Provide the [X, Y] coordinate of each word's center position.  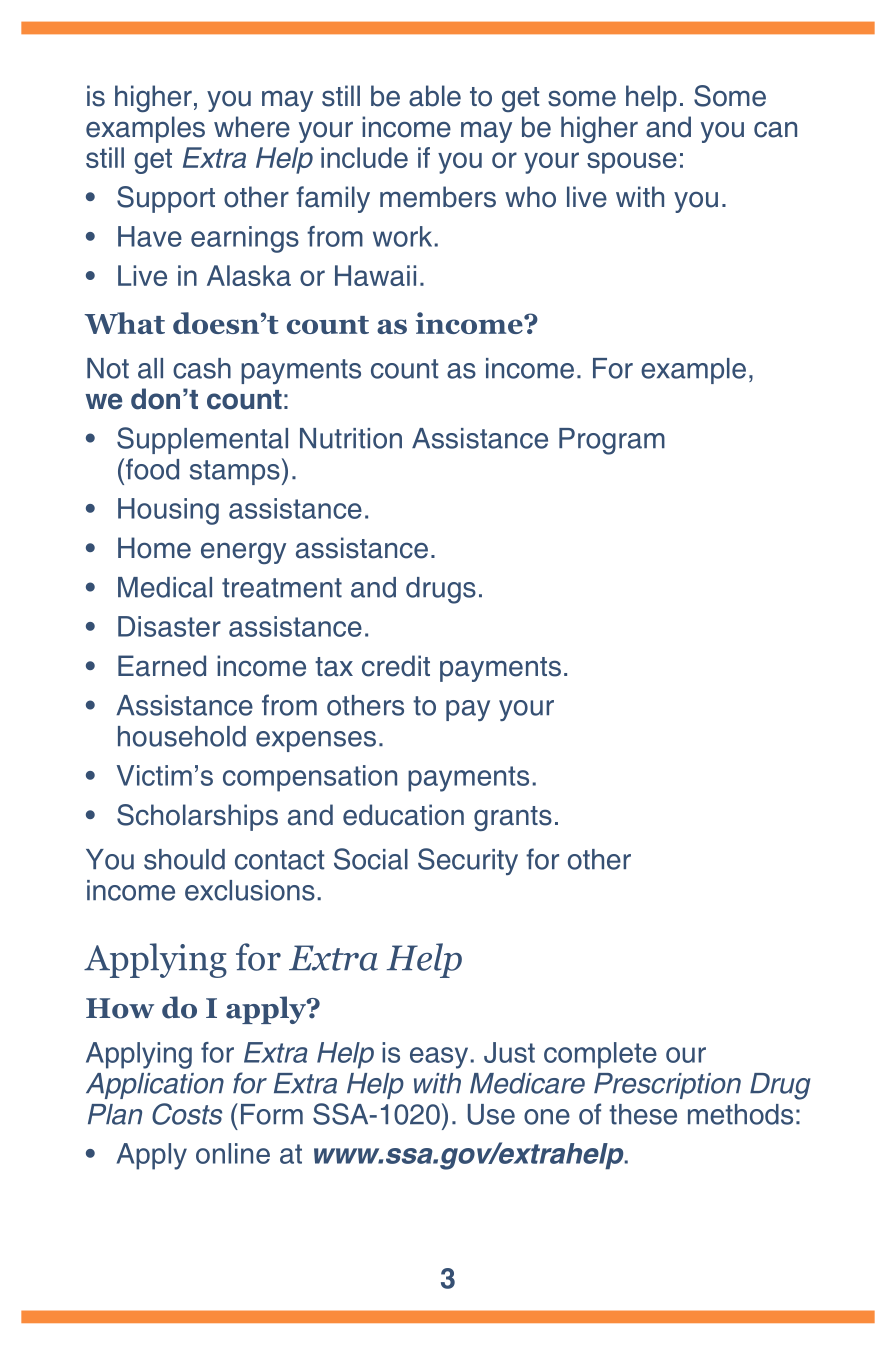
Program [612, 441]
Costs [187, 1114]
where [252, 127]
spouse [632, 163]
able [435, 96]
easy [440, 1058]
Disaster [169, 626]
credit [396, 666]
